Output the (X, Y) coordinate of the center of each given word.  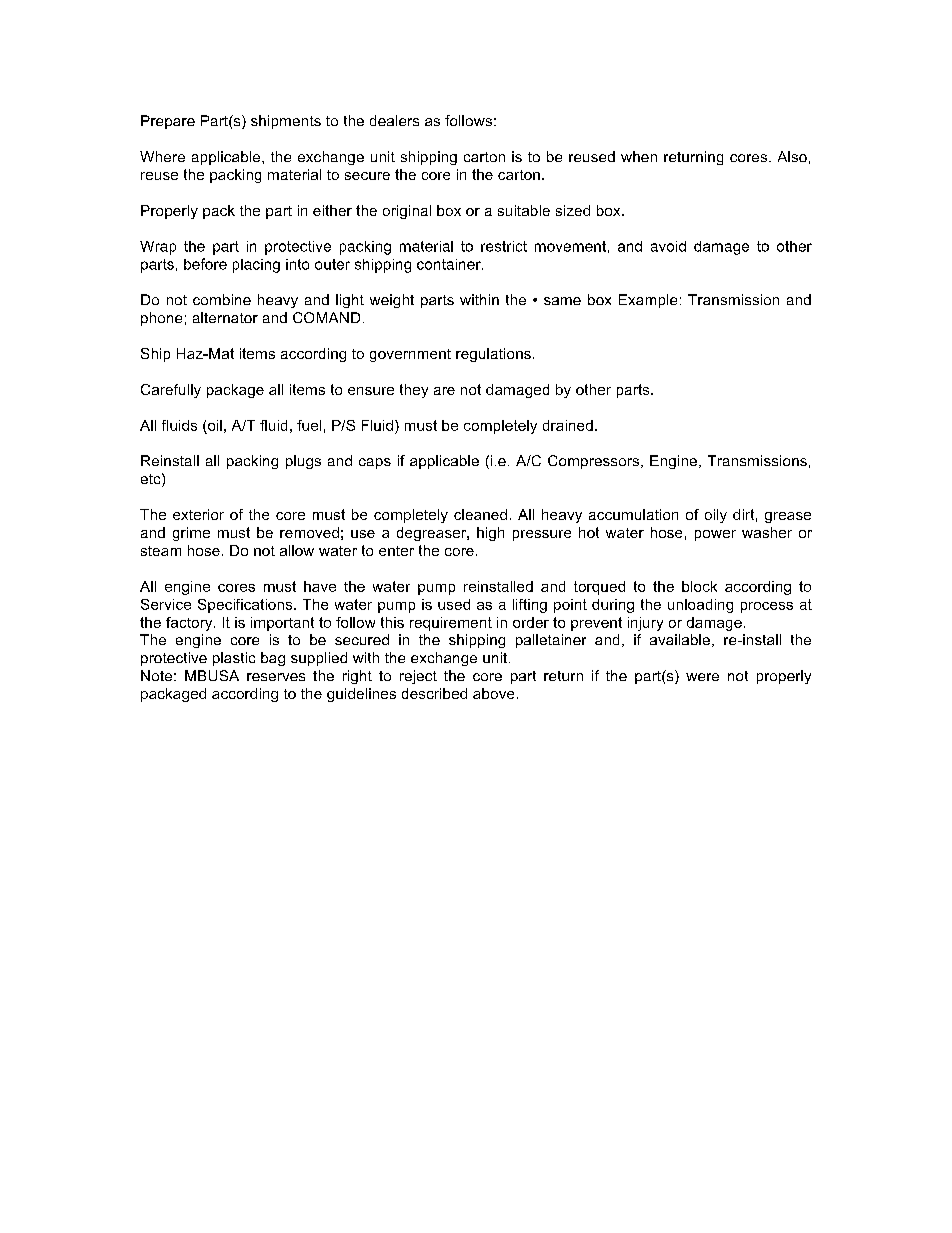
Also (792, 156)
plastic (234, 659)
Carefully (171, 391)
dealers (394, 120)
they (414, 391)
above (493, 693)
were (702, 677)
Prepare (168, 122)
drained (568, 425)
